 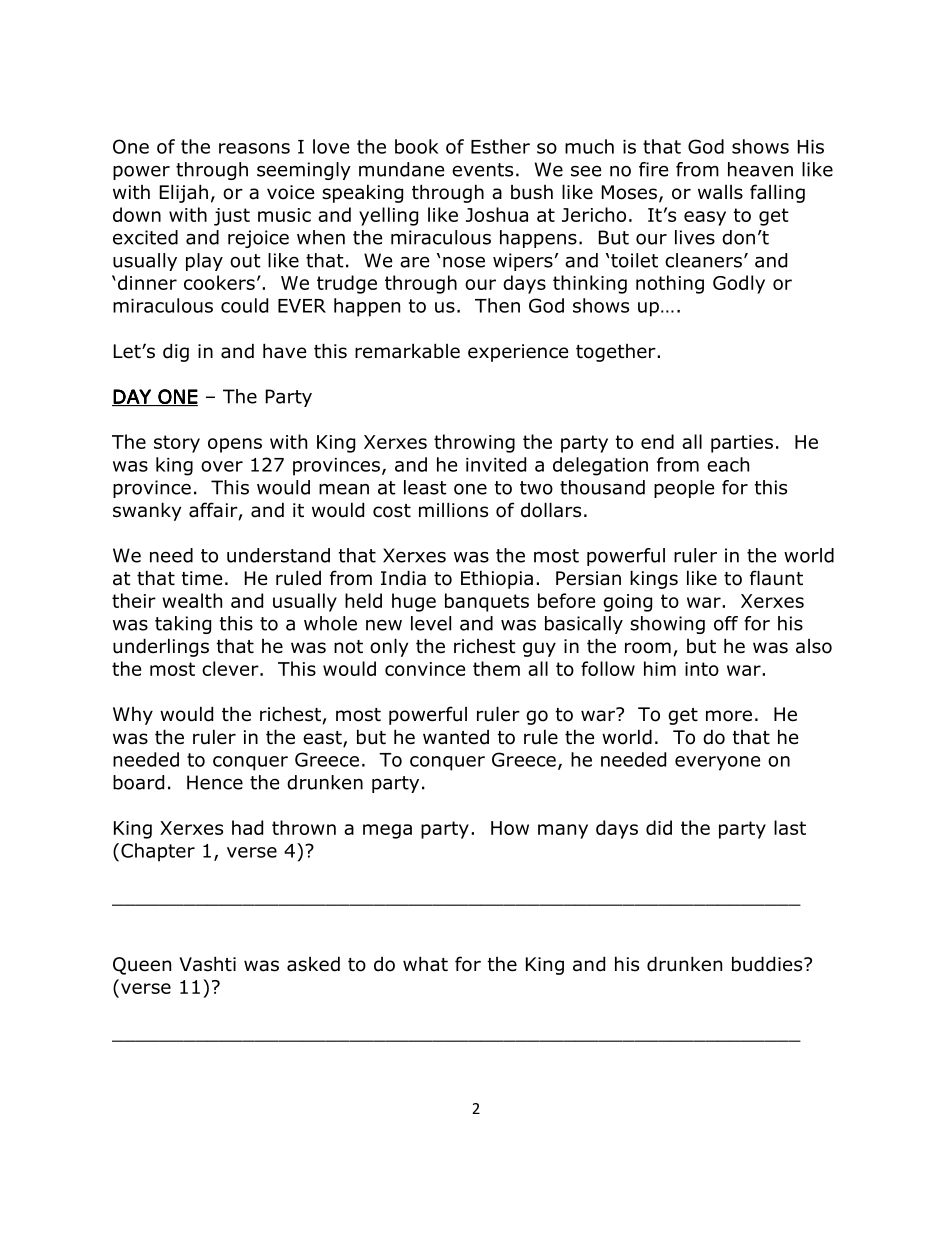 I want to click on opens, so click(x=235, y=445).
